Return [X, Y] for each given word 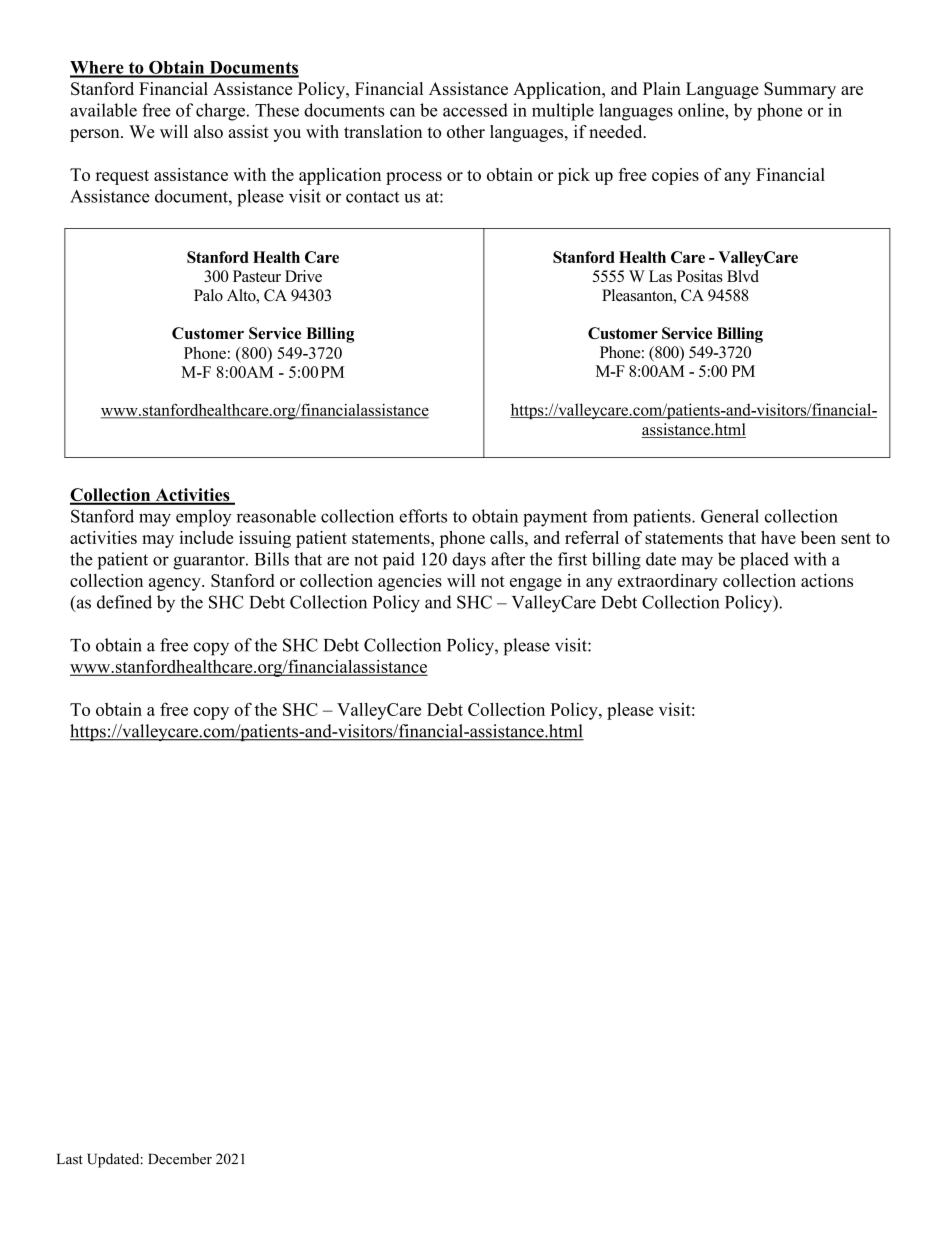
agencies [410, 582]
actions [827, 580]
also [208, 131]
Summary [800, 90]
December [180, 1159]
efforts [423, 516]
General [730, 516]
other [466, 131]
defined [124, 602]
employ [204, 518]
